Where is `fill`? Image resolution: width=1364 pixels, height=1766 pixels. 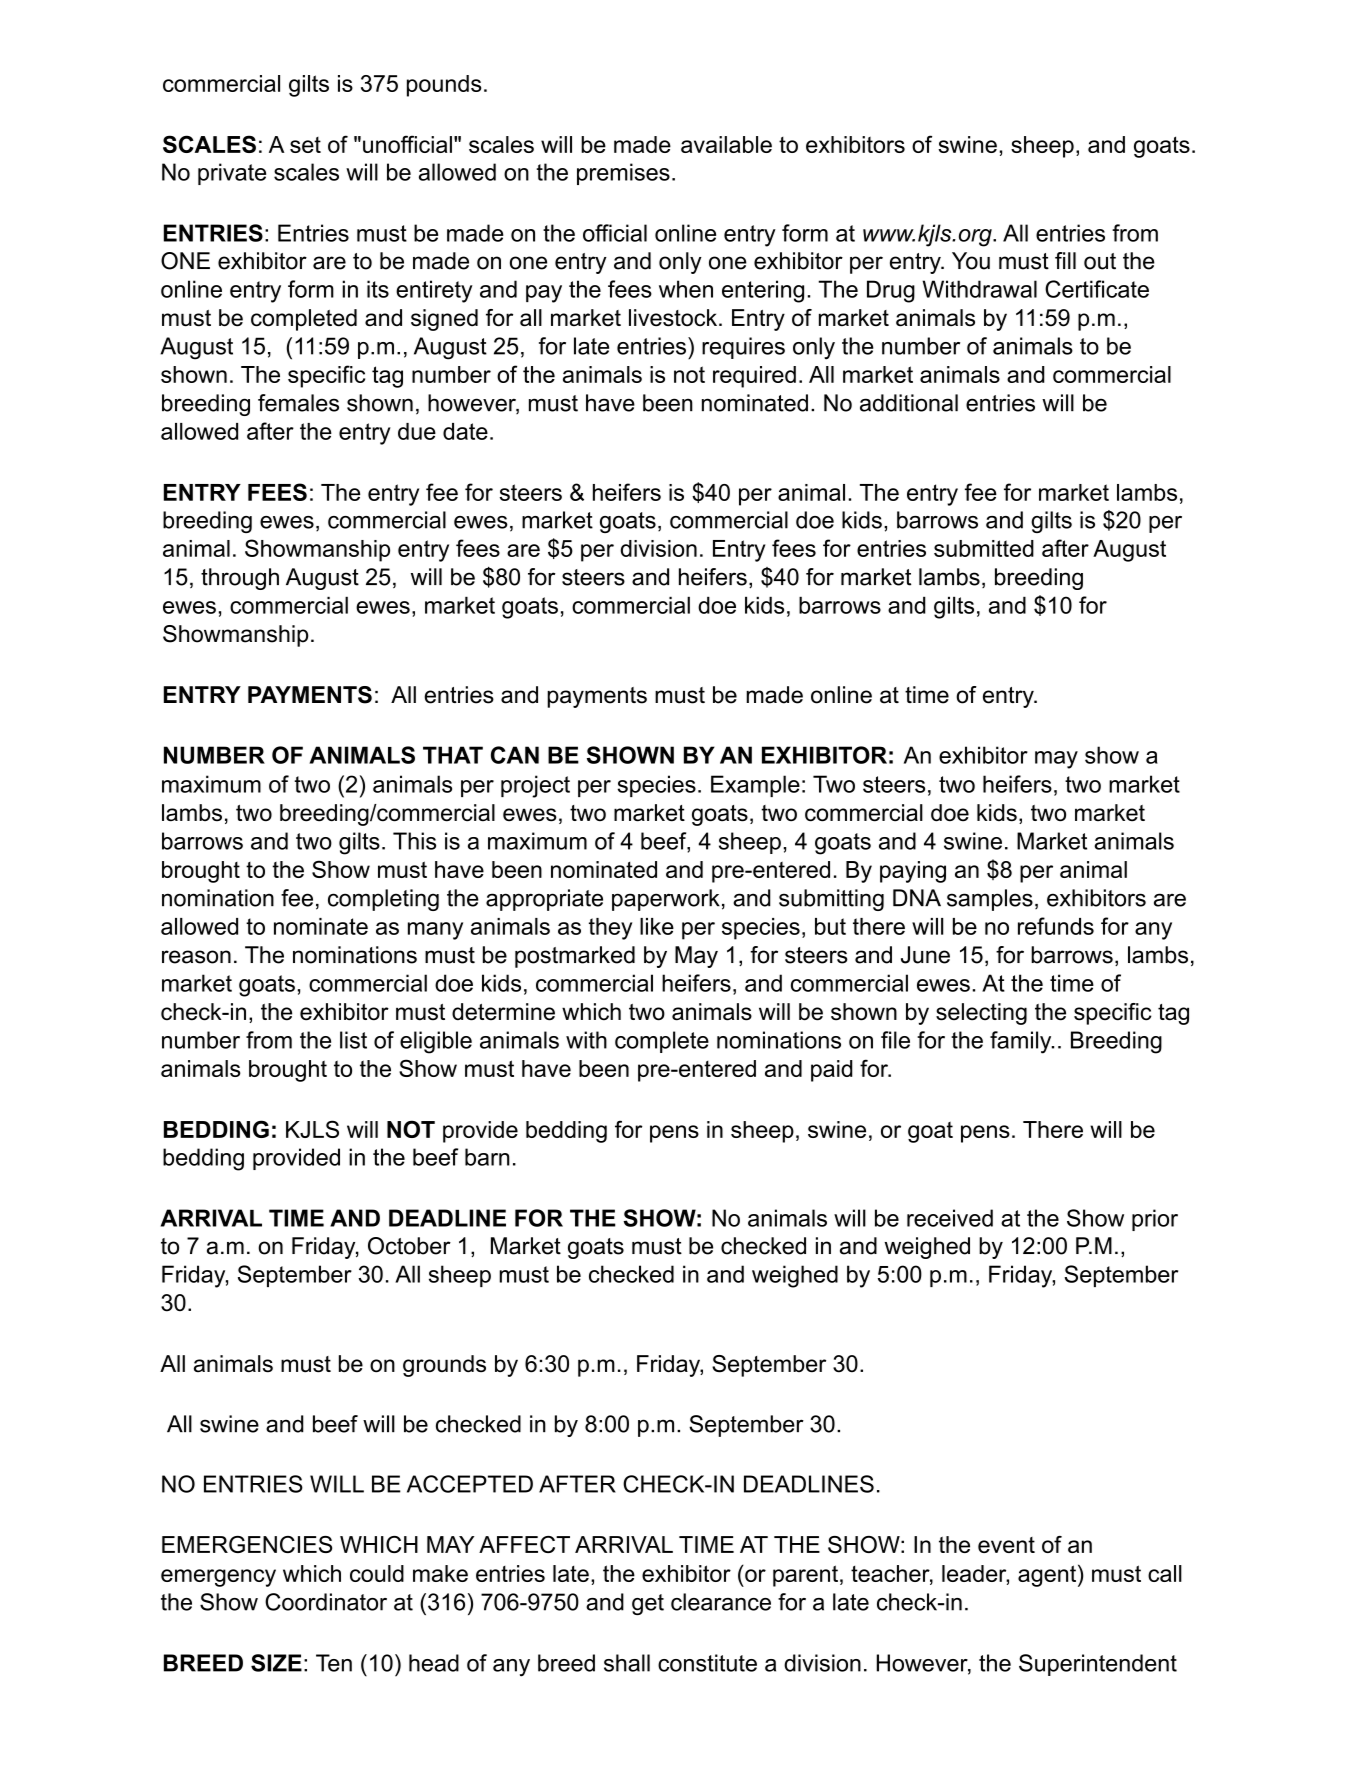 fill is located at coordinates (1065, 260).
